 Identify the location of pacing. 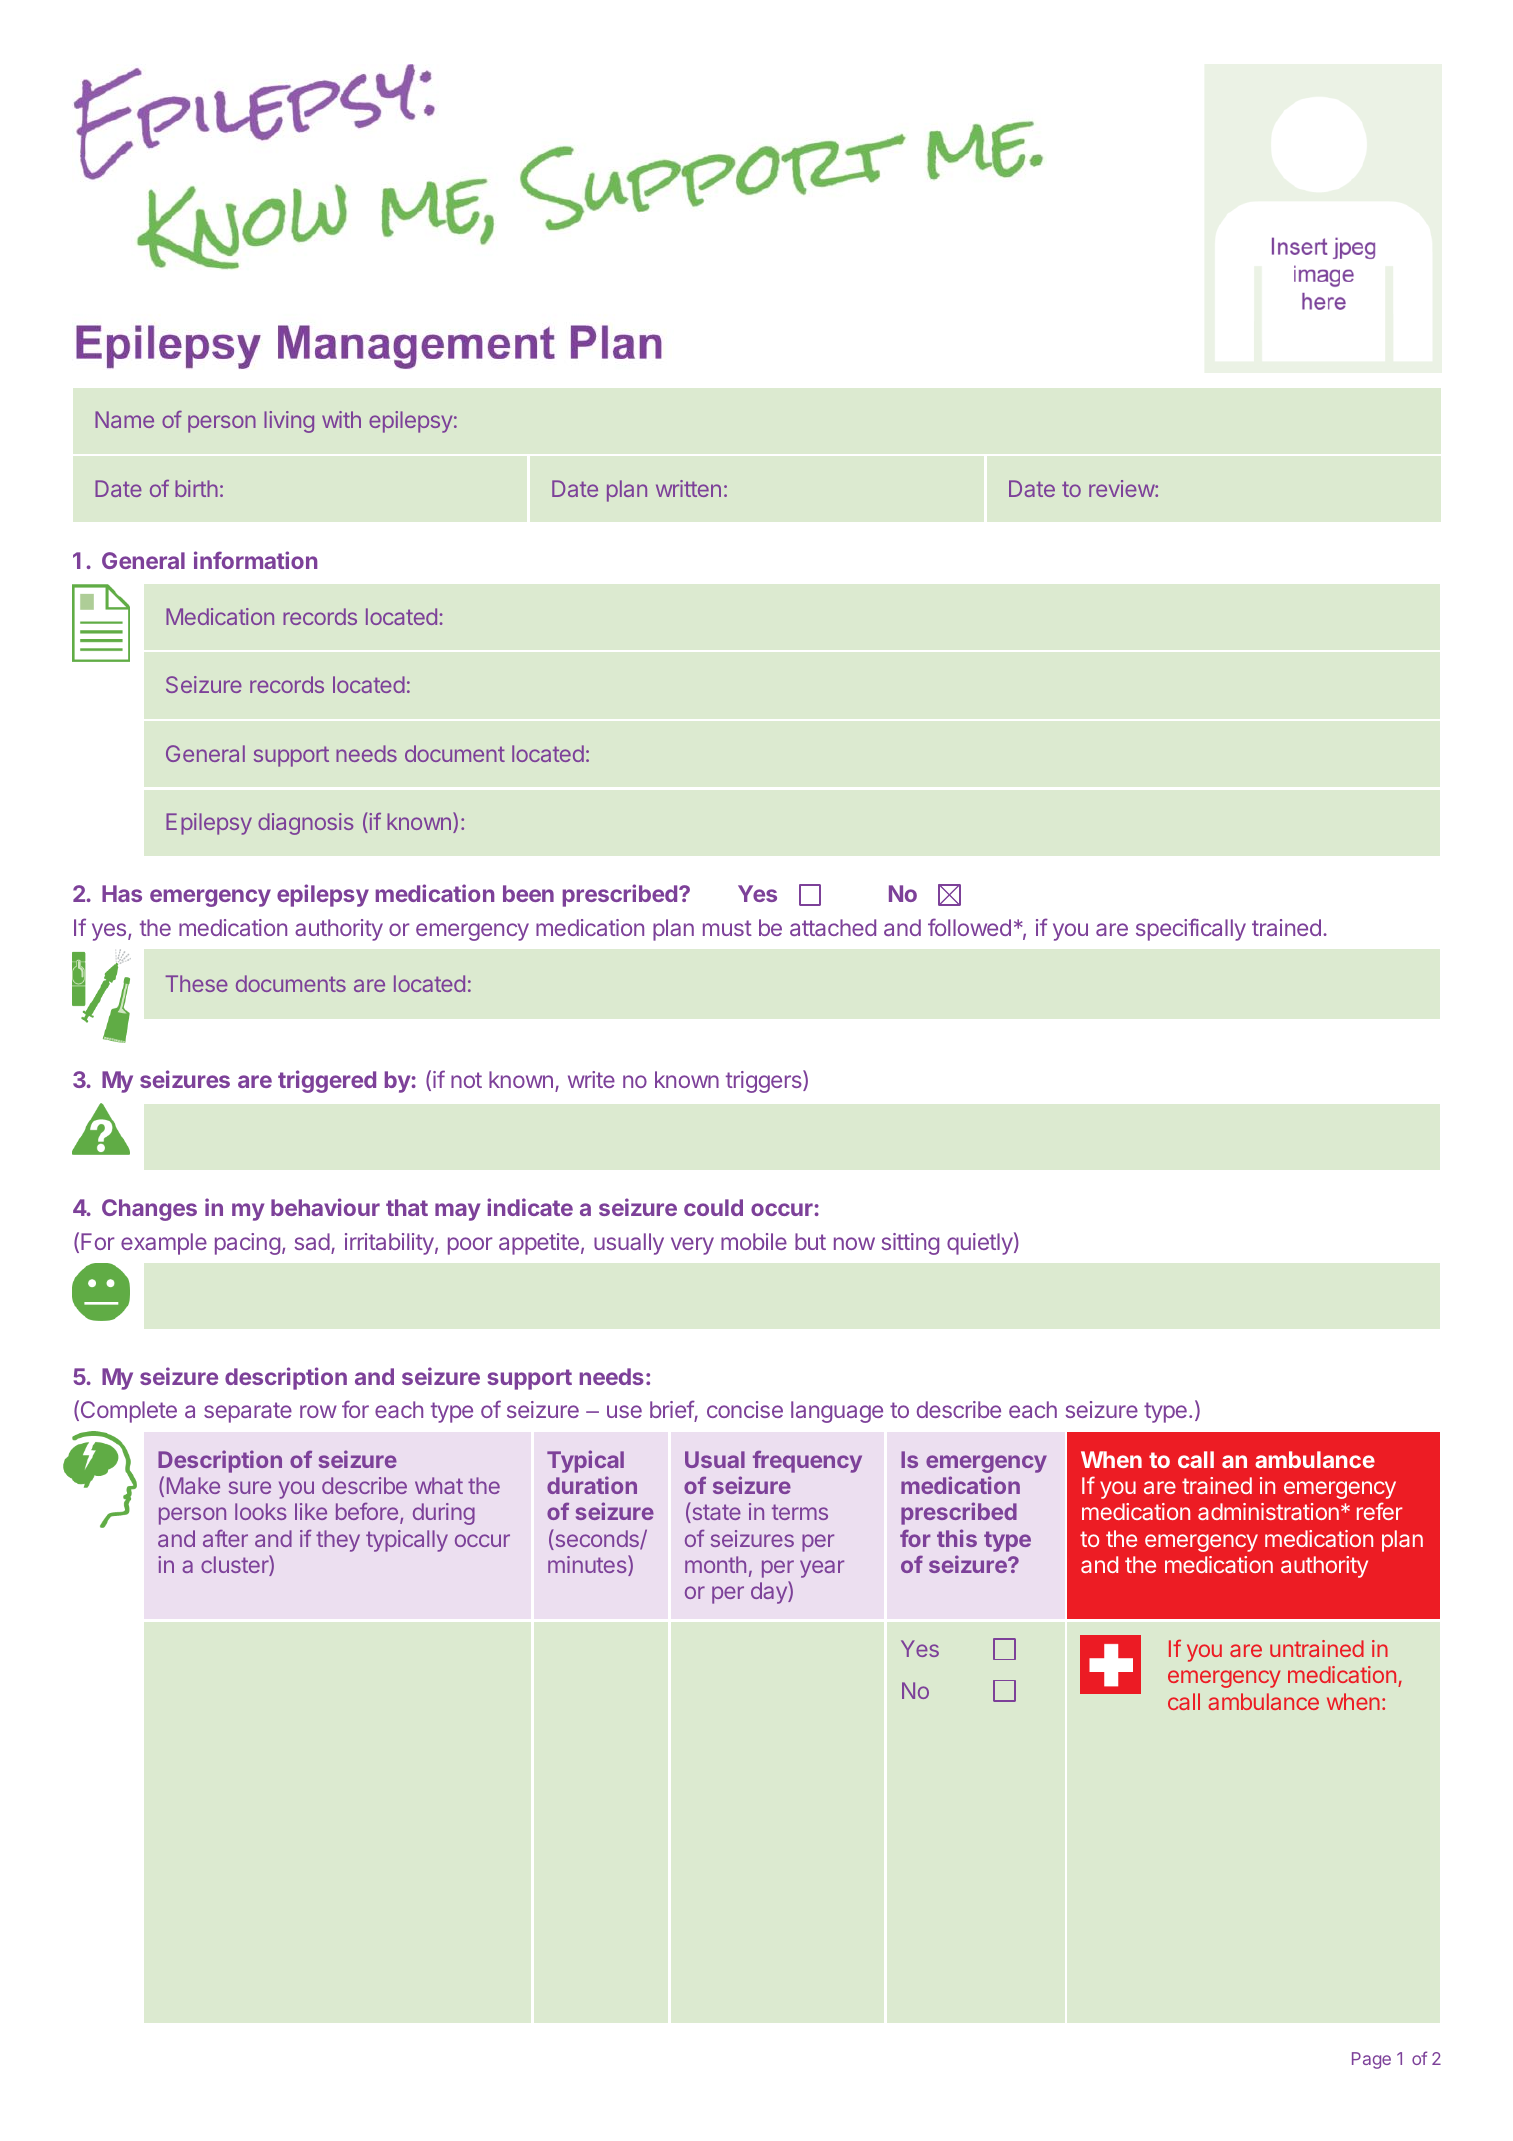
(247, 1244).
